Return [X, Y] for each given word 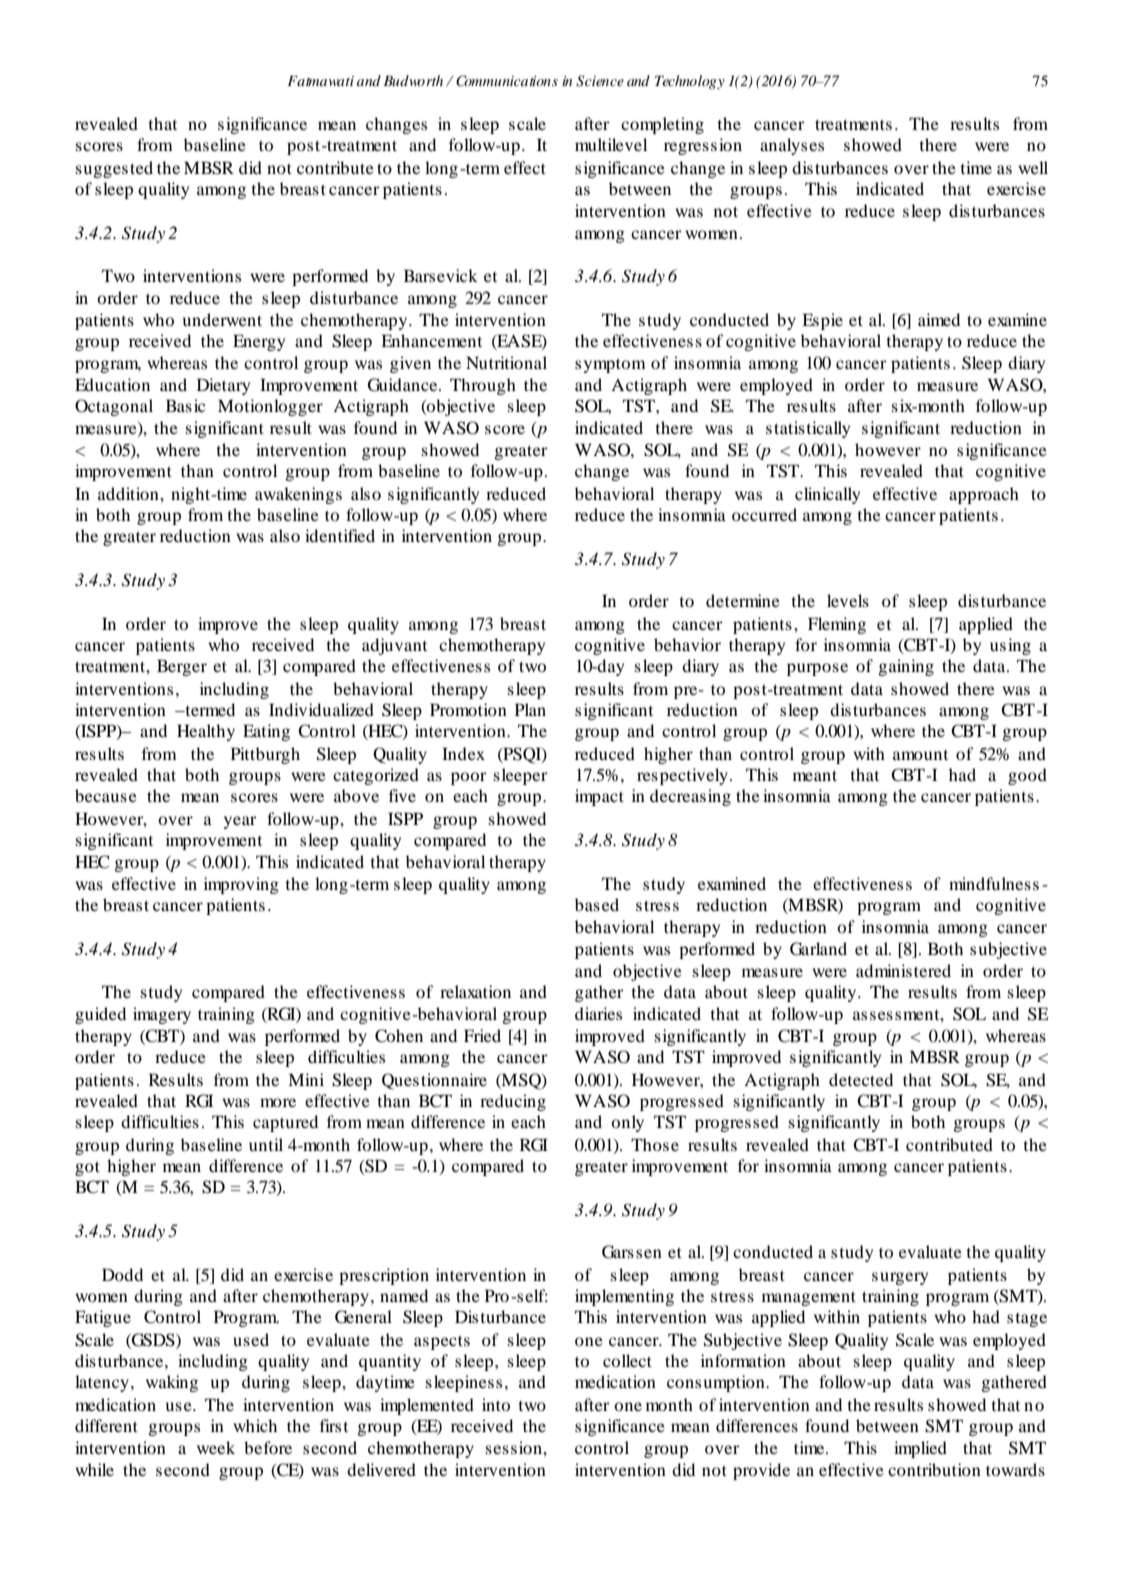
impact [599, 797]
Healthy [206, 732]
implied [920, 1449]
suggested [114, 169]
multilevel [611, 144]
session [515, 1447]
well [1033, 167]
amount [920, 755]
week [216, 1447]
